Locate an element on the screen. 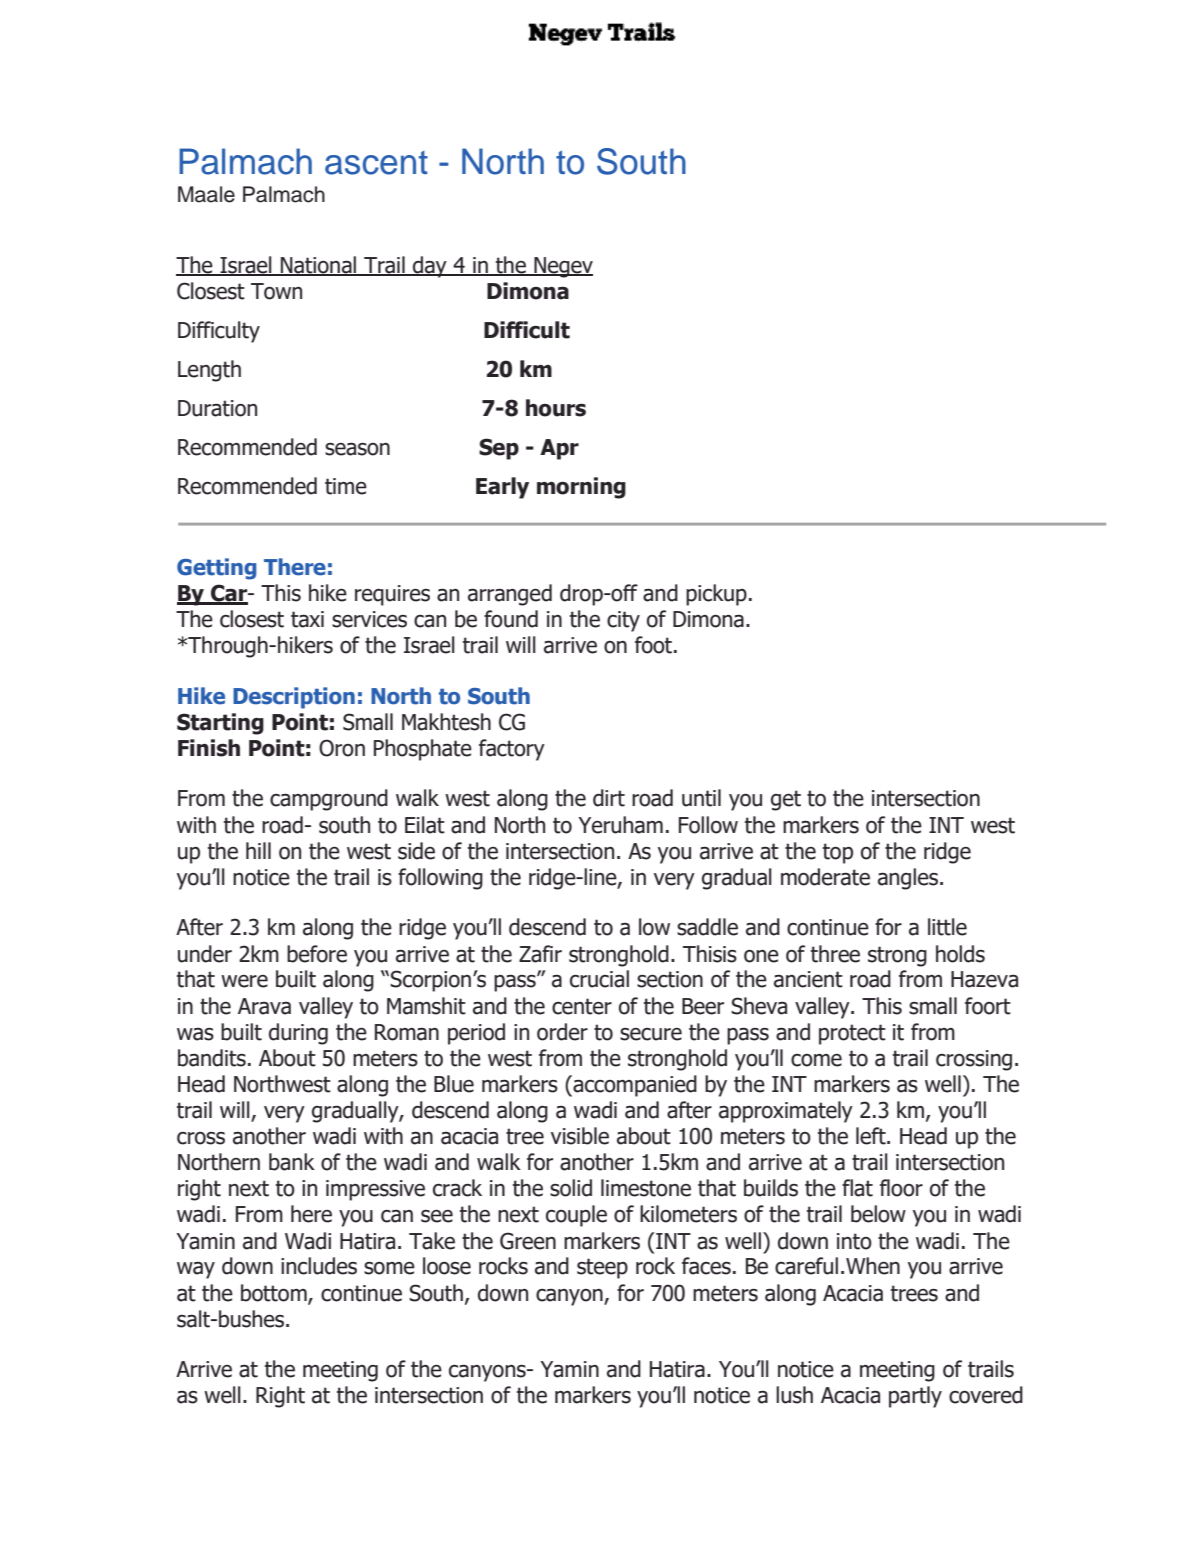 This screenshot has width=1202, height=1556. Negev is located at coordinates (562, 267).
